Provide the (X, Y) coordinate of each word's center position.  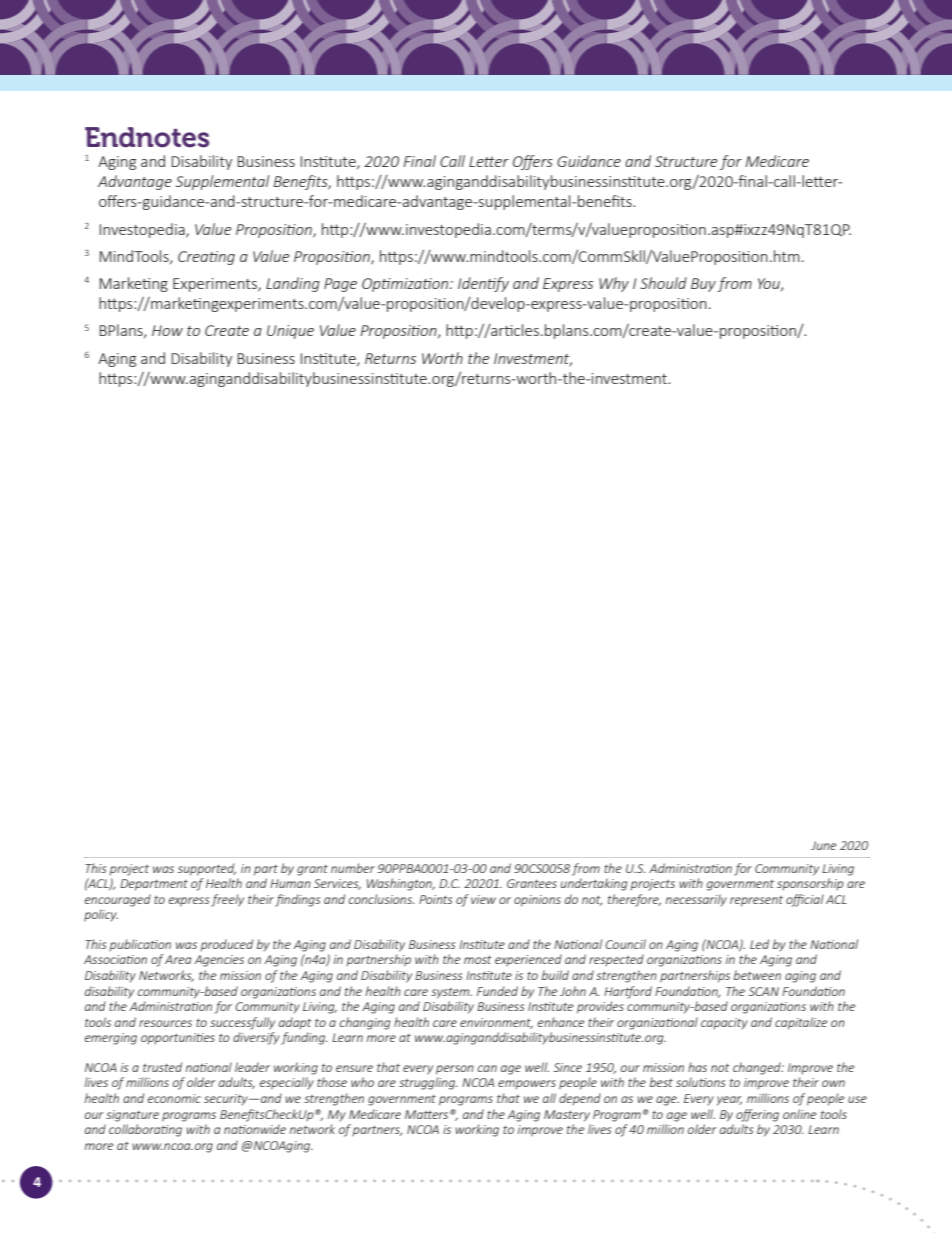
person (455, 1070)
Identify (483, 284)
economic (174, 1098)
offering (757, 1115)
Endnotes (147, 137)
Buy (703, 285)
